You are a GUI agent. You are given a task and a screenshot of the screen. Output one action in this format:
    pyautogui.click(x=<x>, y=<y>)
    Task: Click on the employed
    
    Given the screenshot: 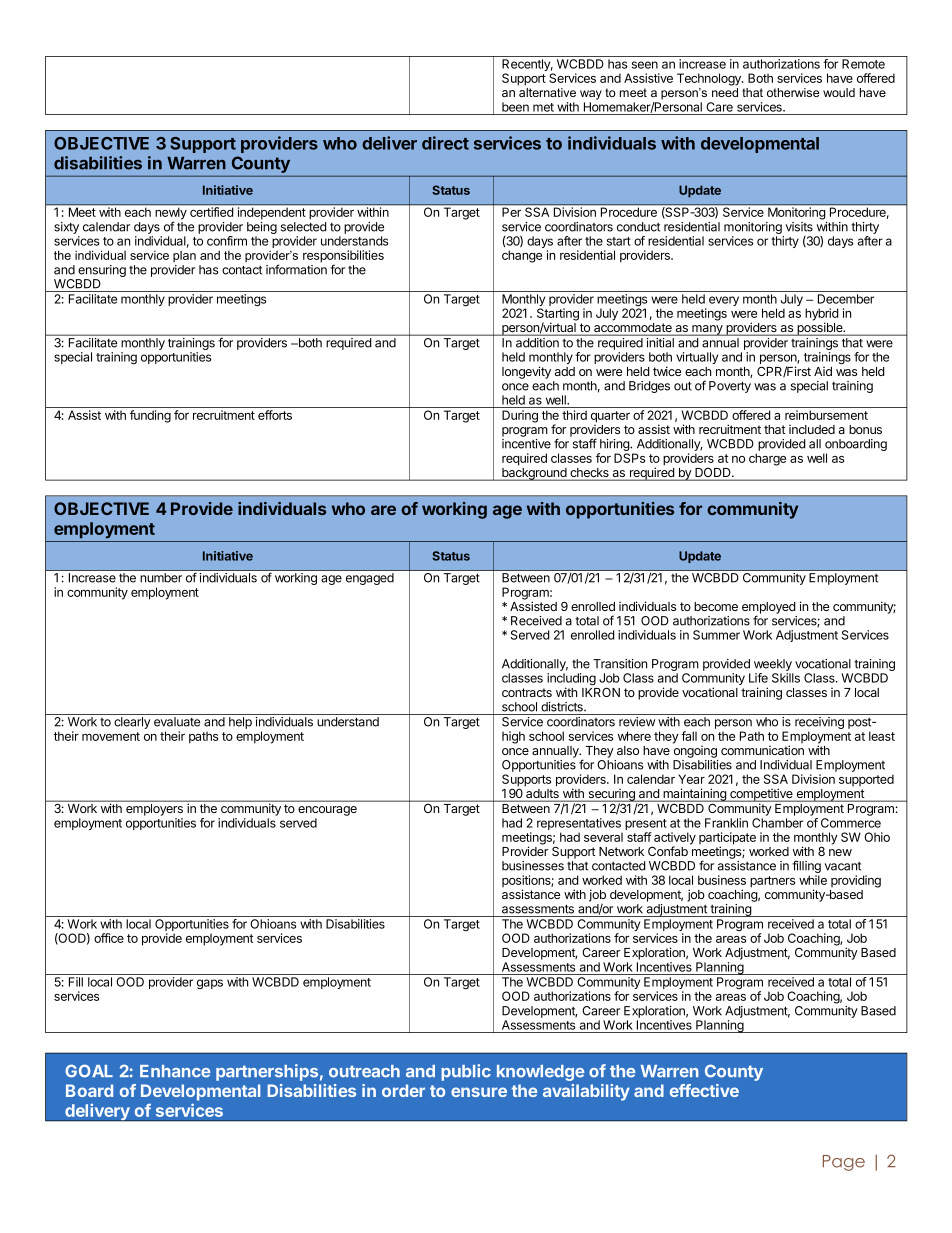 What is the action you would take?
    pyautogui.click(x=769, y=609)
